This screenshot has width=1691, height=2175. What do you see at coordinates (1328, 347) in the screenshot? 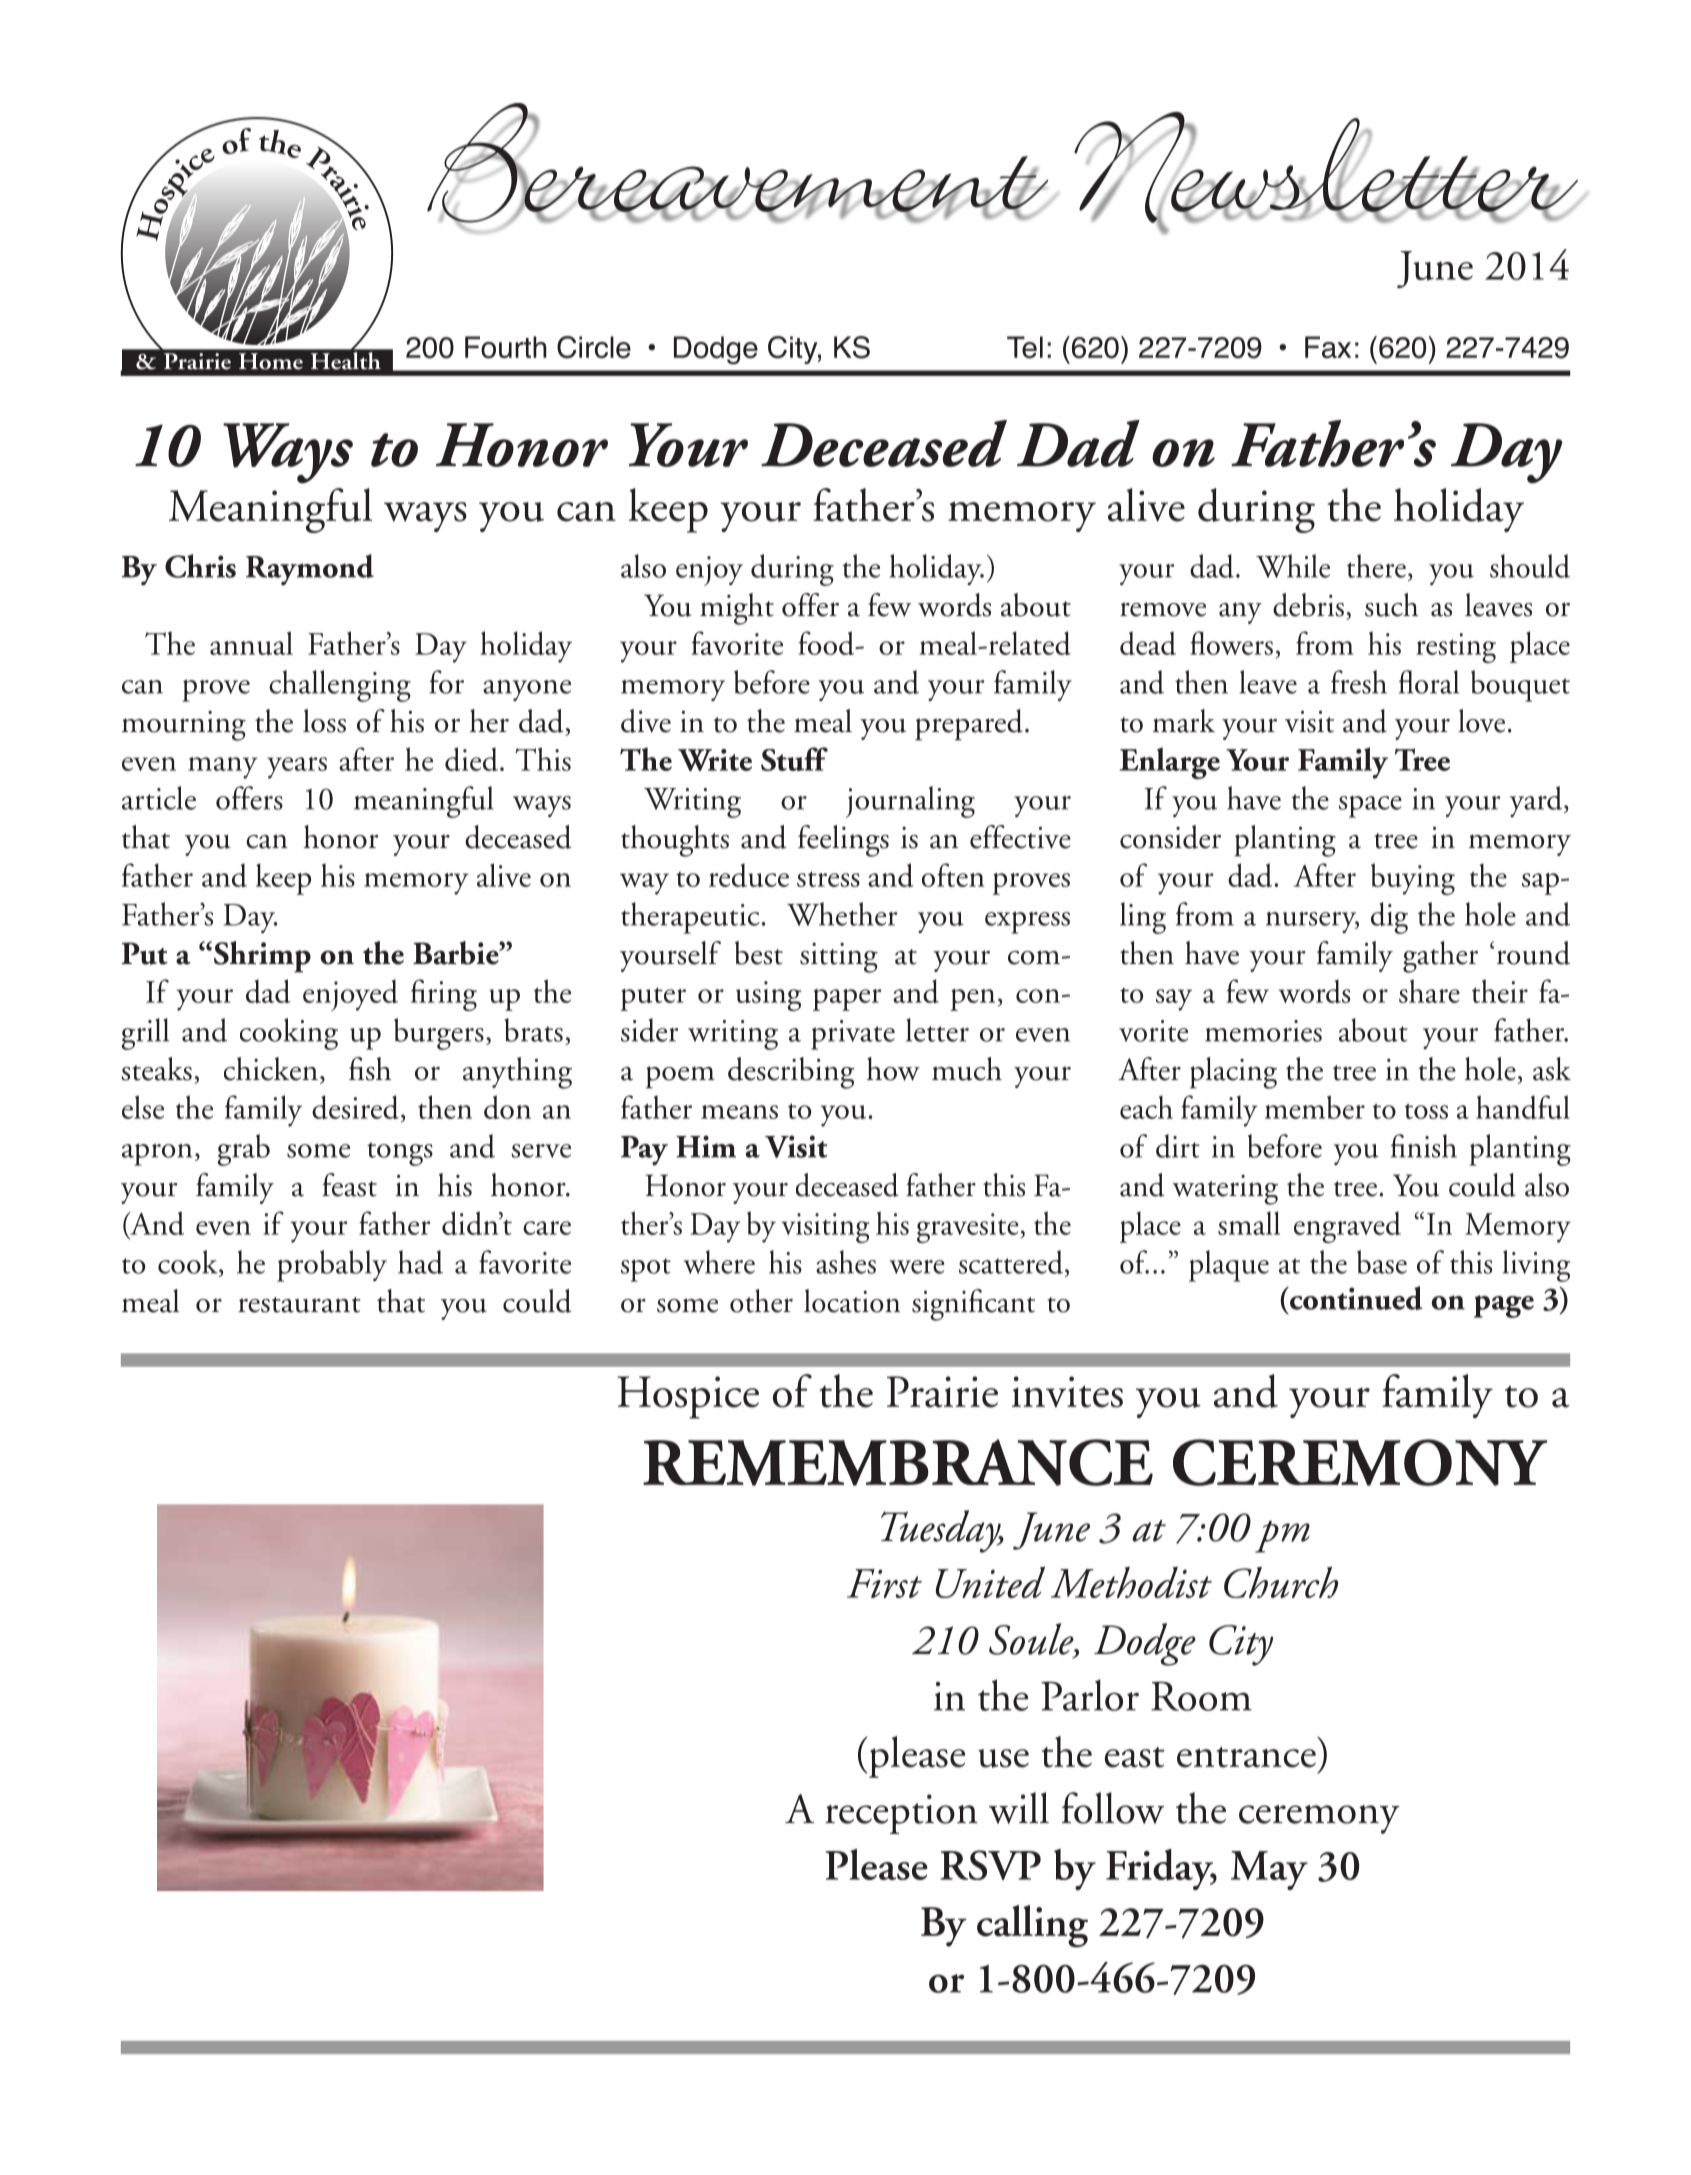
I see `Fax` at bounding box center [1328, 347].
